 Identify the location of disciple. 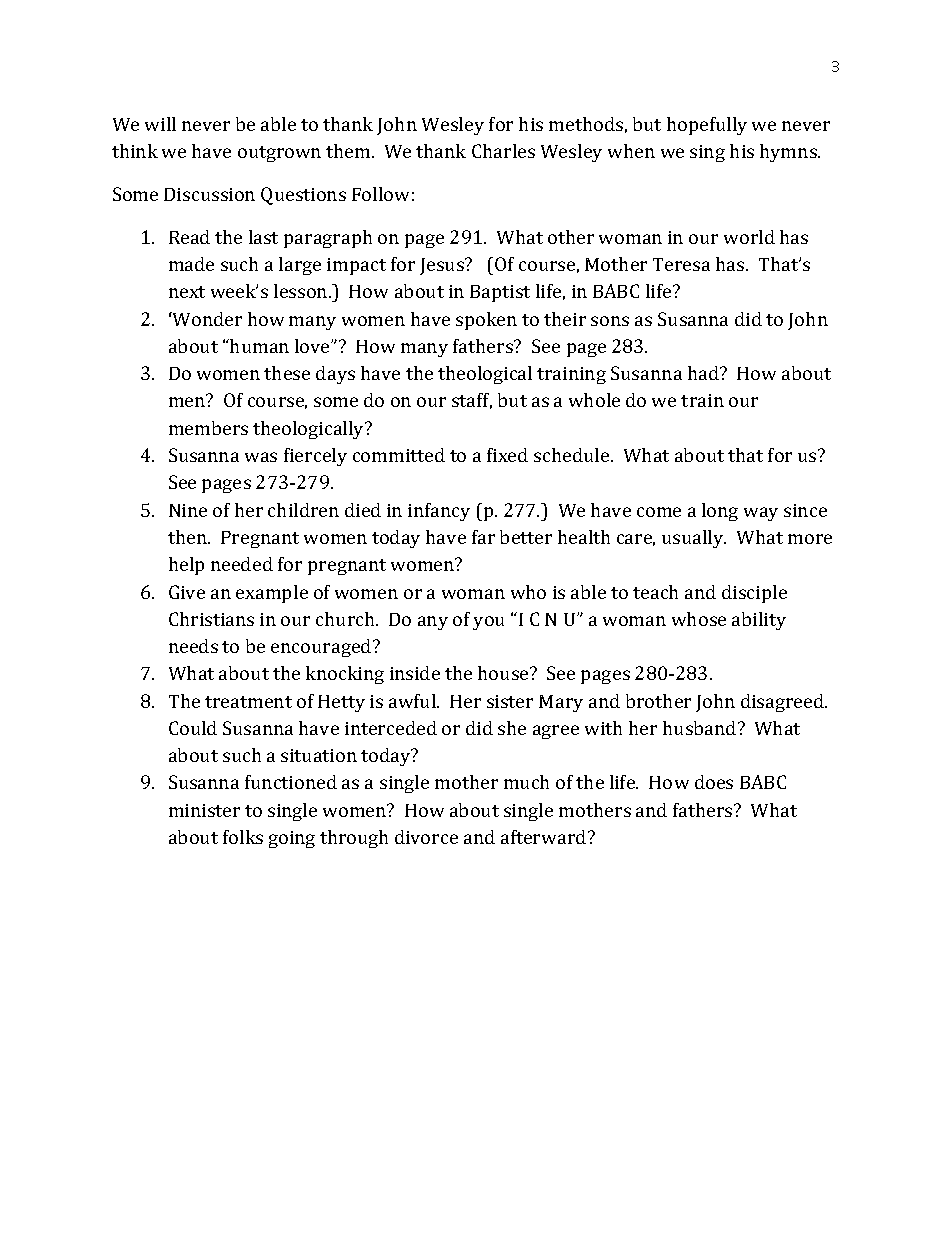
(754, 594).
